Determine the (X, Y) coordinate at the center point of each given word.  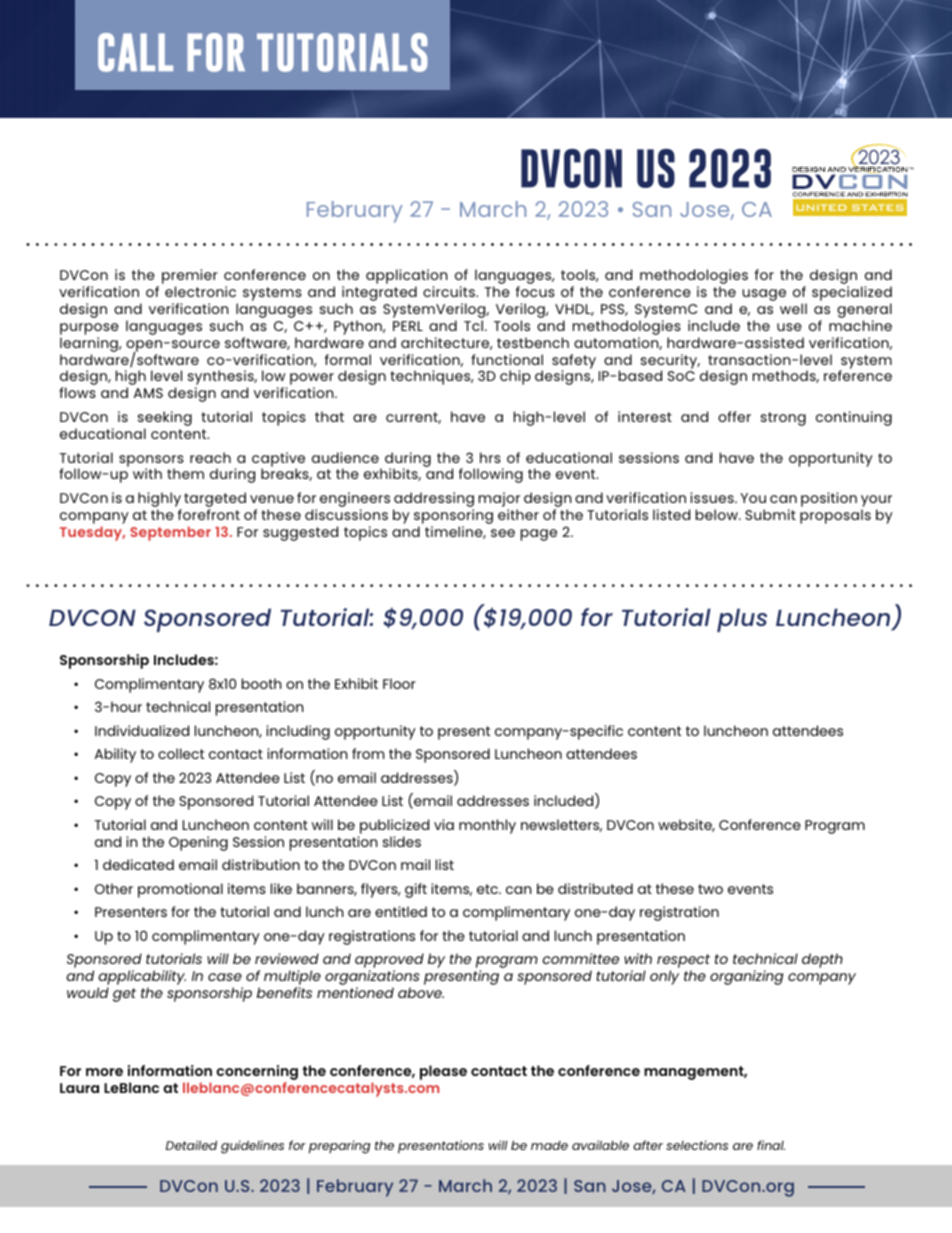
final (771, 1145)
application (407, 278)
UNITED (821, 207)
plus (742, 620)
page (539, 535)
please (443, 1072)
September (170, 533)
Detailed (191, 1145)
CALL (135, 52)
